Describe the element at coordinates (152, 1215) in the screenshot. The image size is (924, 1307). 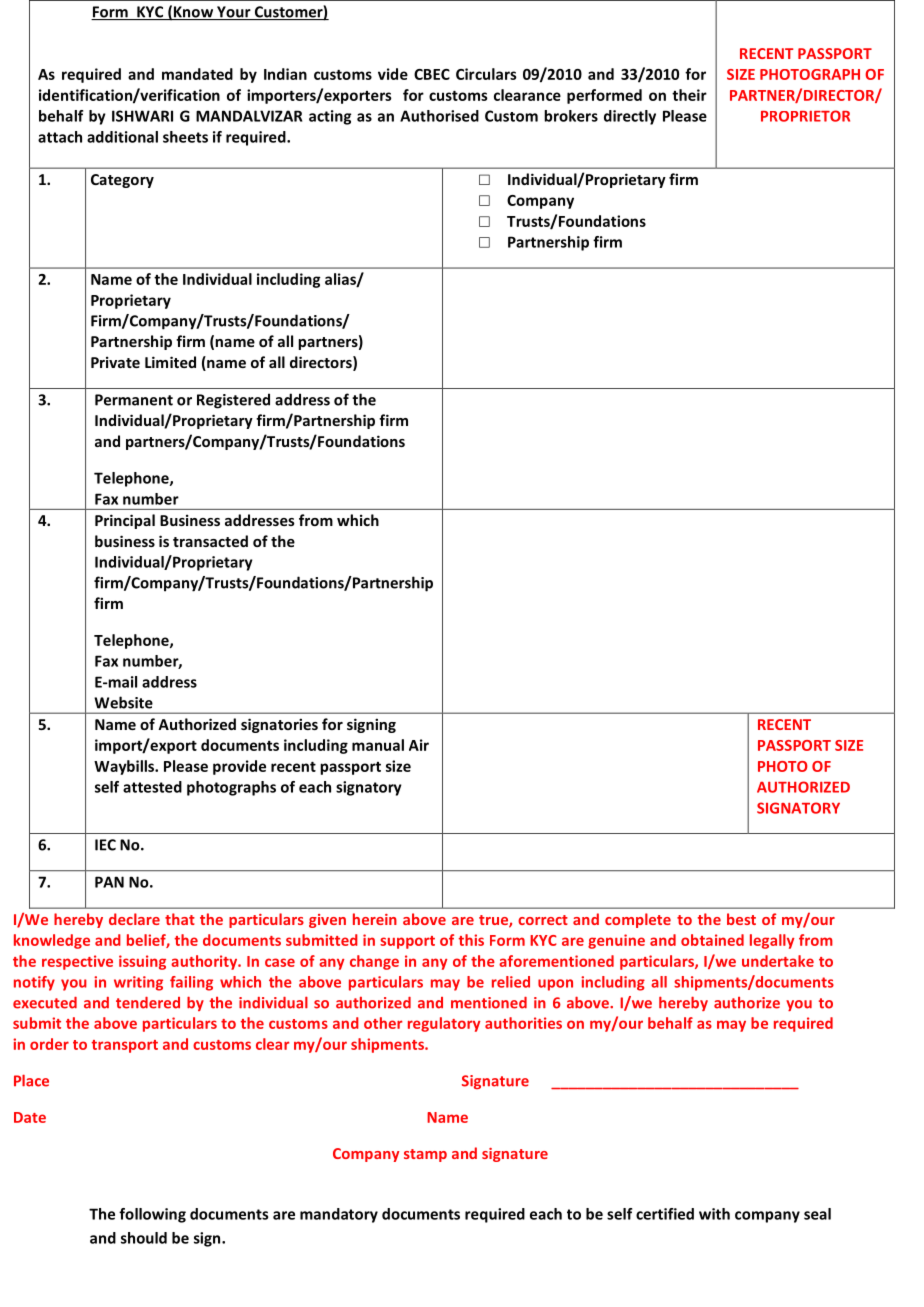
I see `following` at that location.
